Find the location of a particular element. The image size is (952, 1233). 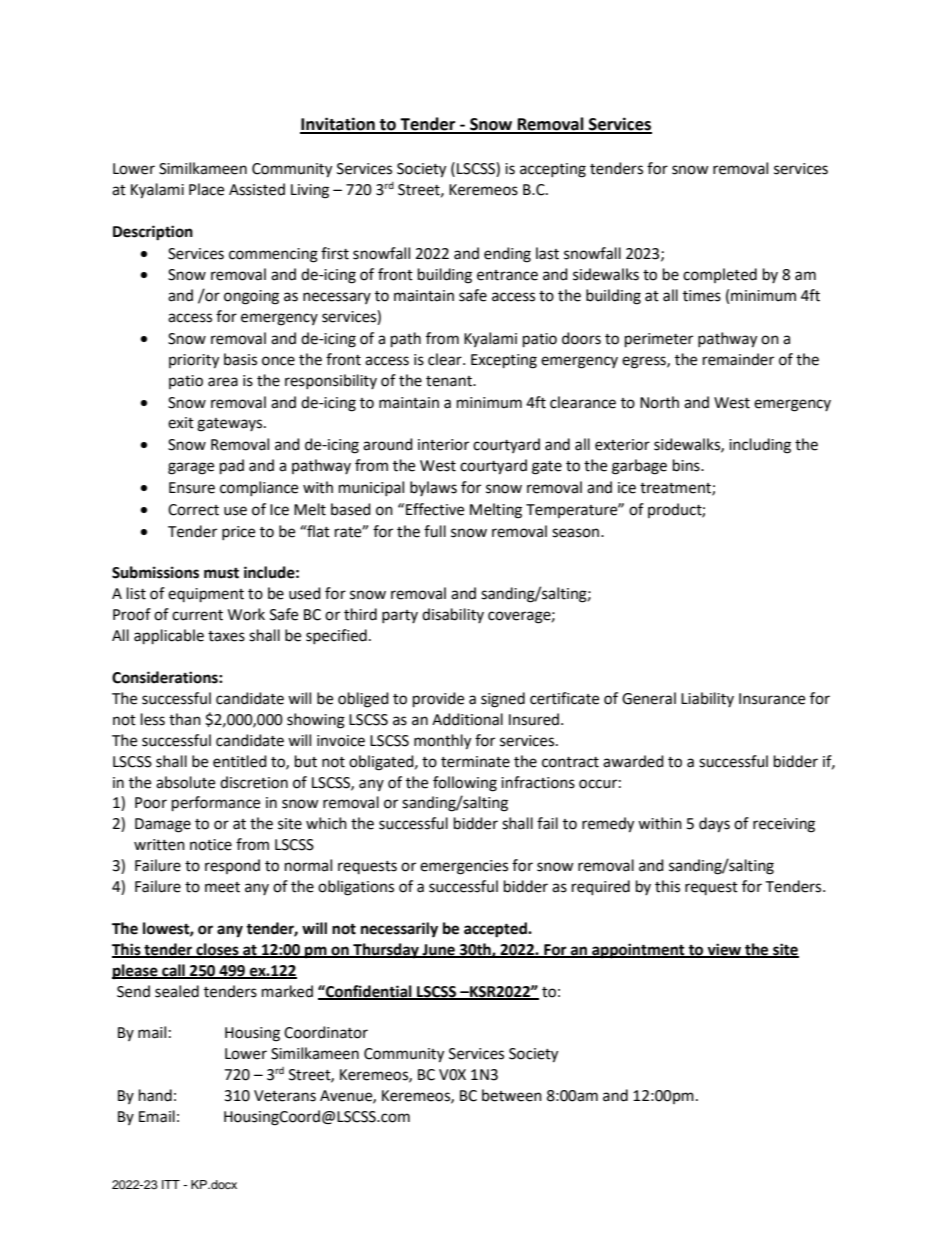

completed is located at coordinates (720, 275).
